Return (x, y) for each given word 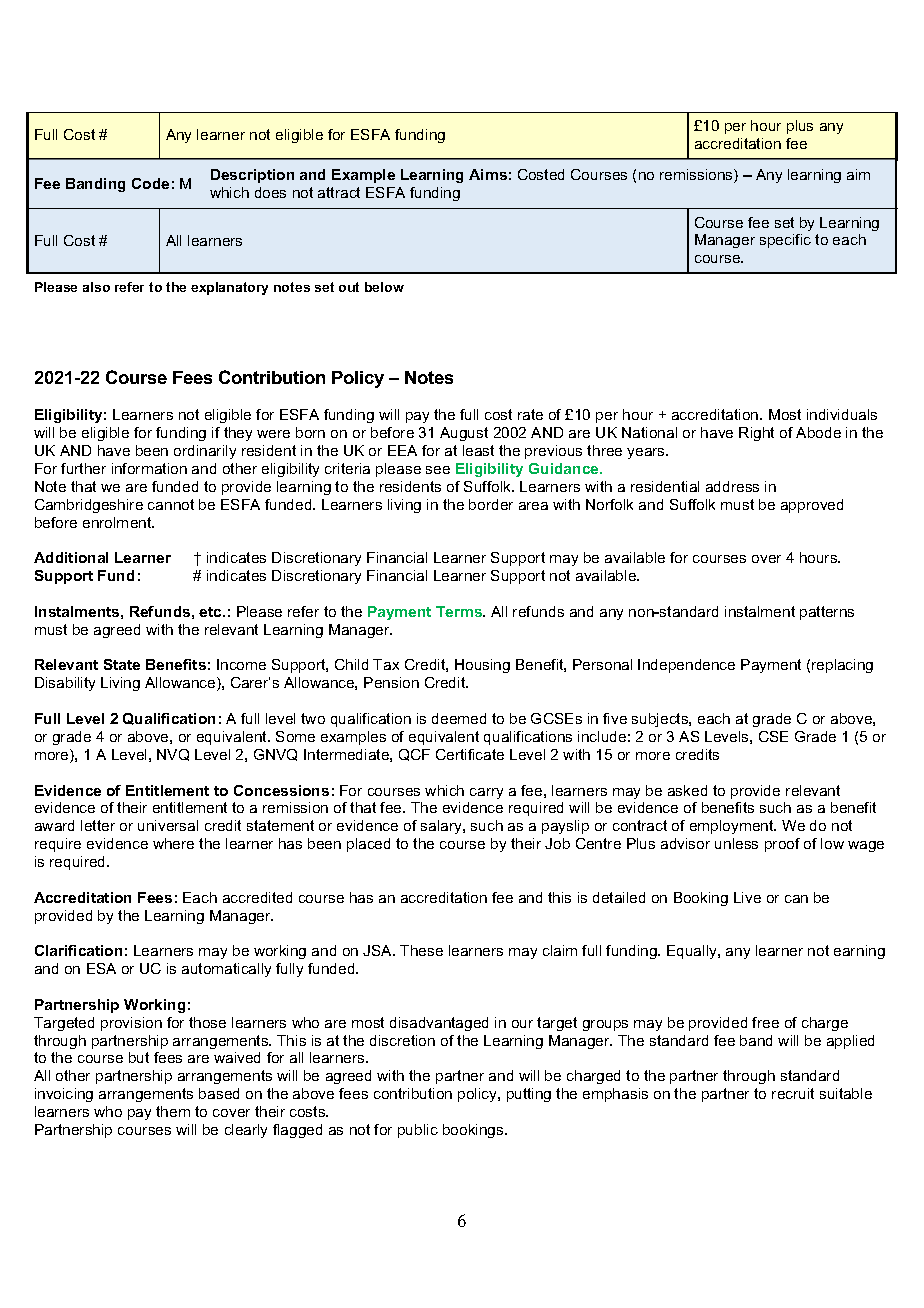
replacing (842, 666)
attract (339, 192)
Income (241, 664)
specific (785, 241)
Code (150, 183)
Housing (482, 666)
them (173, 1111)
